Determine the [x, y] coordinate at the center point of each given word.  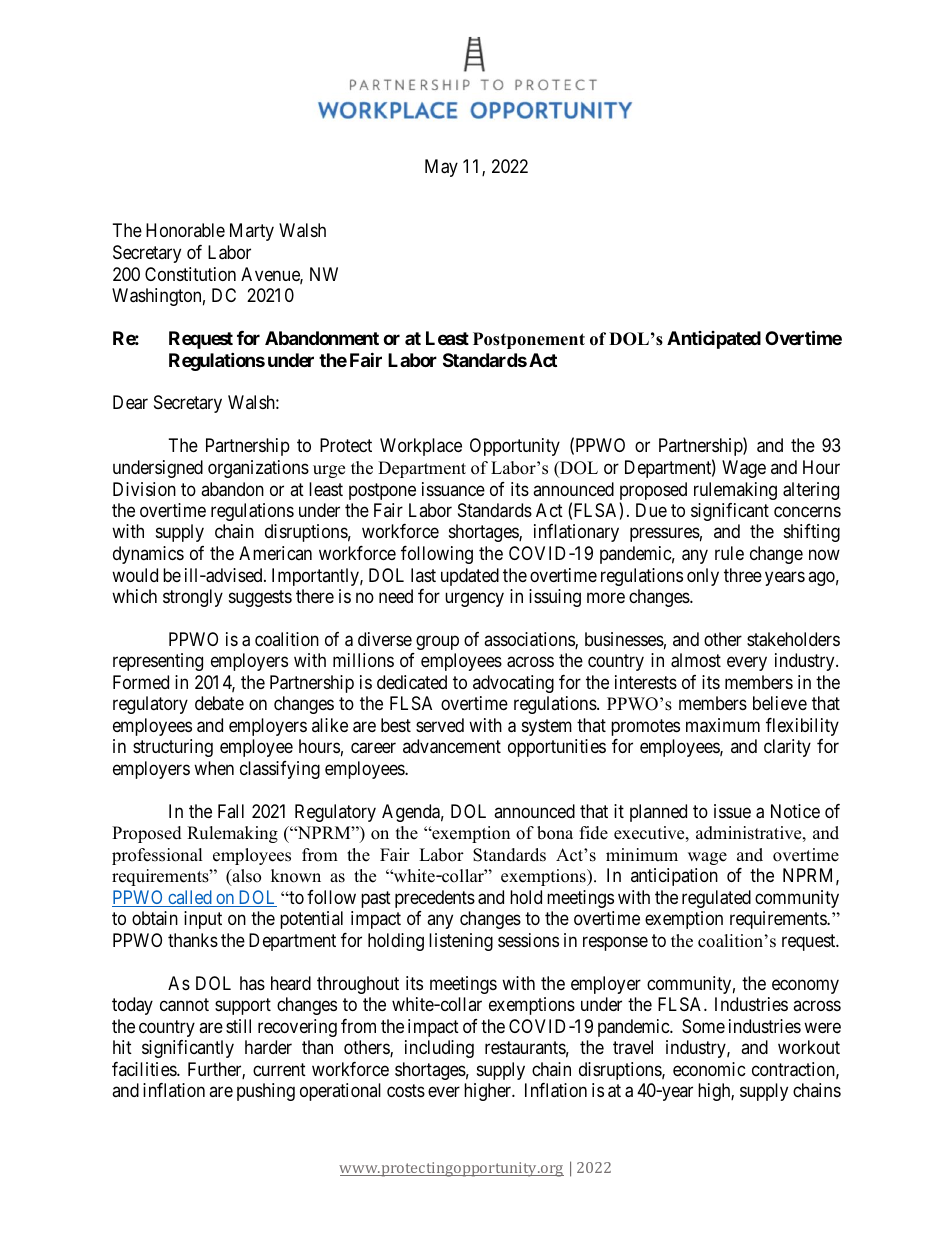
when [214, 768]
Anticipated [714, 340]
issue [732, 811]
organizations [258, 469]
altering [811, 491]
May [441, 168]
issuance [453, 489]
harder [268, 1047]
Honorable [185, 230]
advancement [452, 746]
